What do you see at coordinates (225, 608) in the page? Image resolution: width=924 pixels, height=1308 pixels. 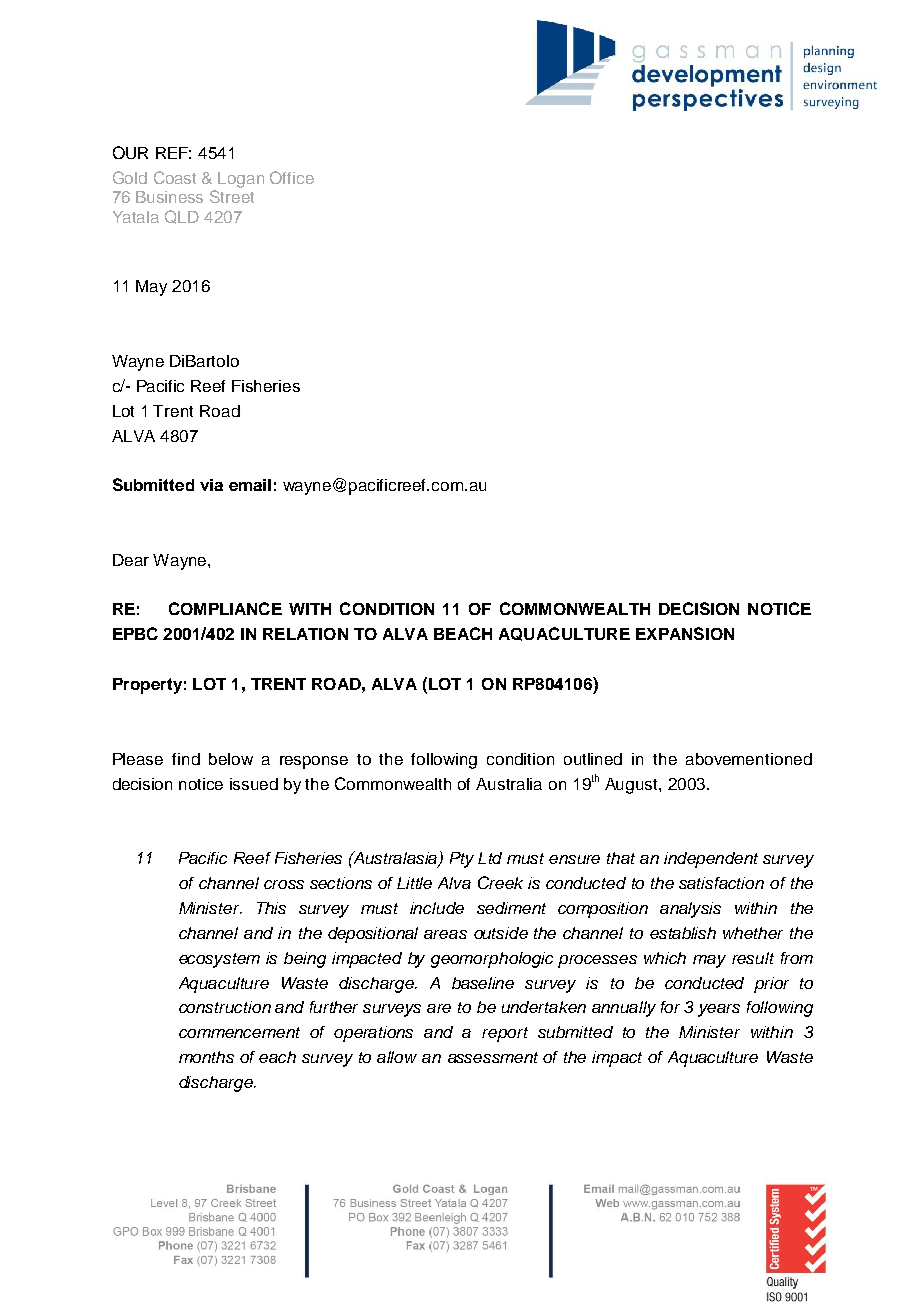 I see `COMPLIANCE` at bounding box center [225, 608].
